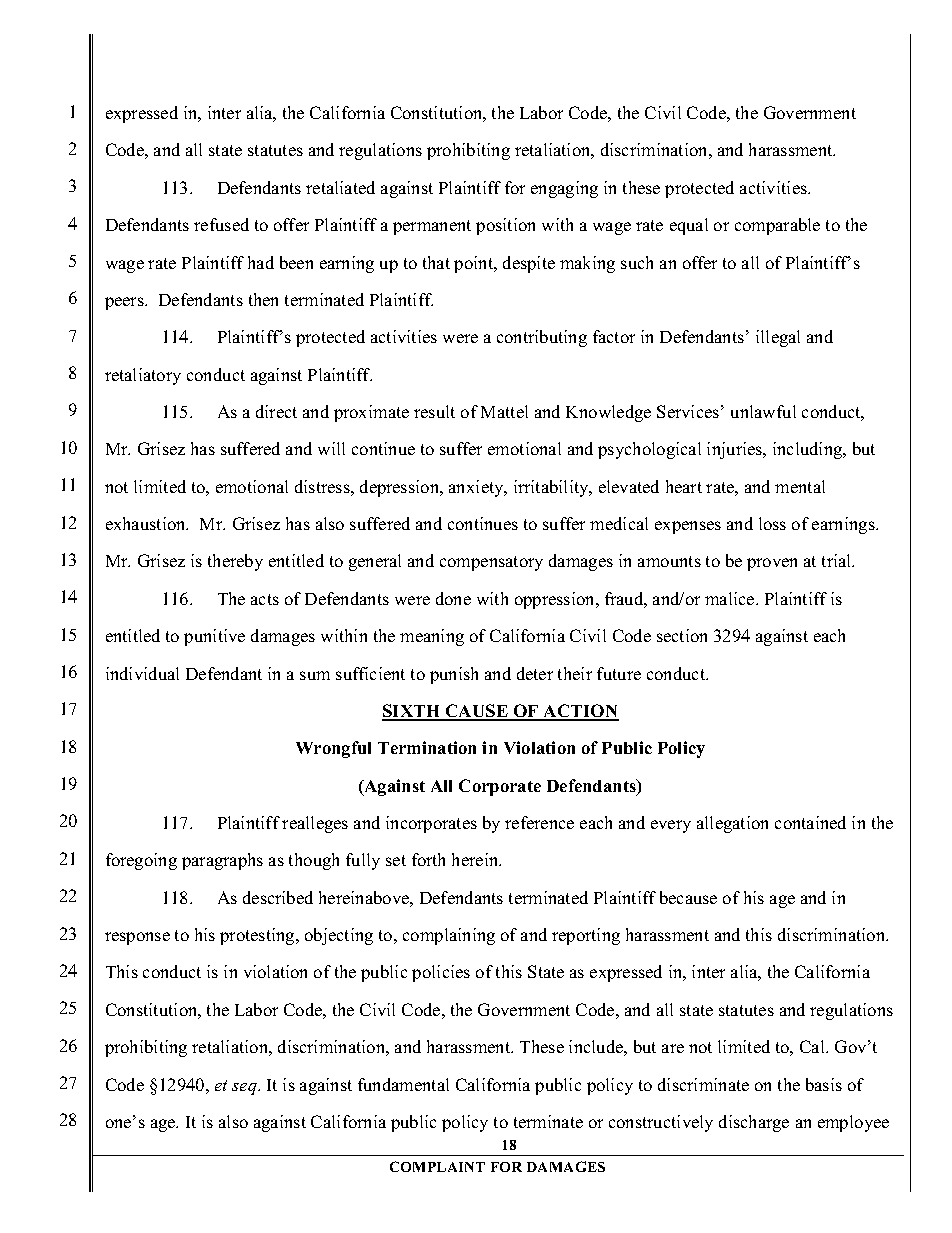  What do you see at coordinates (245, 1089) in the document?
I see `seq` at bounding box center [245, 1089].
